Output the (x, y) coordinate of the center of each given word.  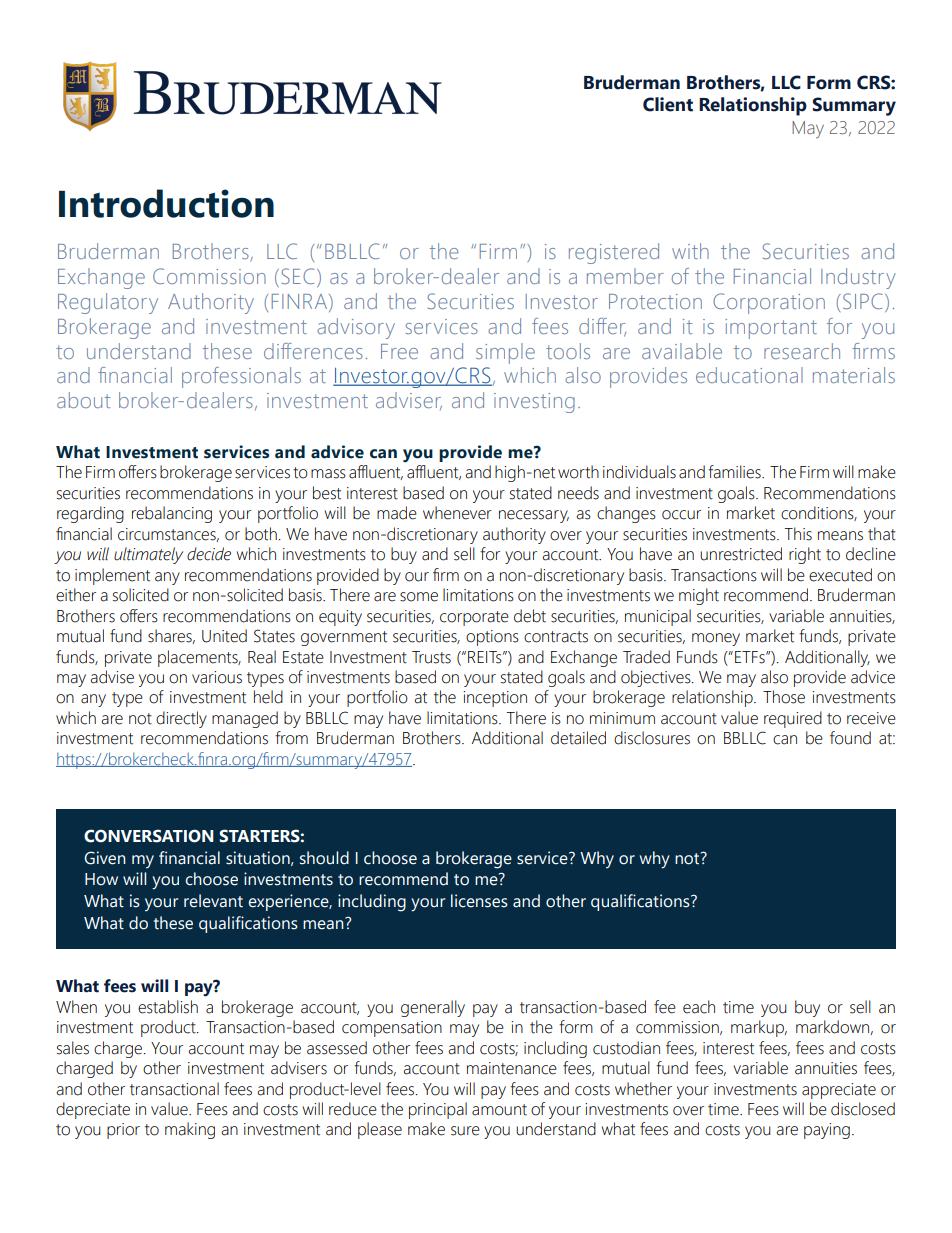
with (690, 251)
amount (499, 1110)
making (190, 1130)
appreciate (839, 1091)
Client (668, 104)
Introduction (166, 203)
